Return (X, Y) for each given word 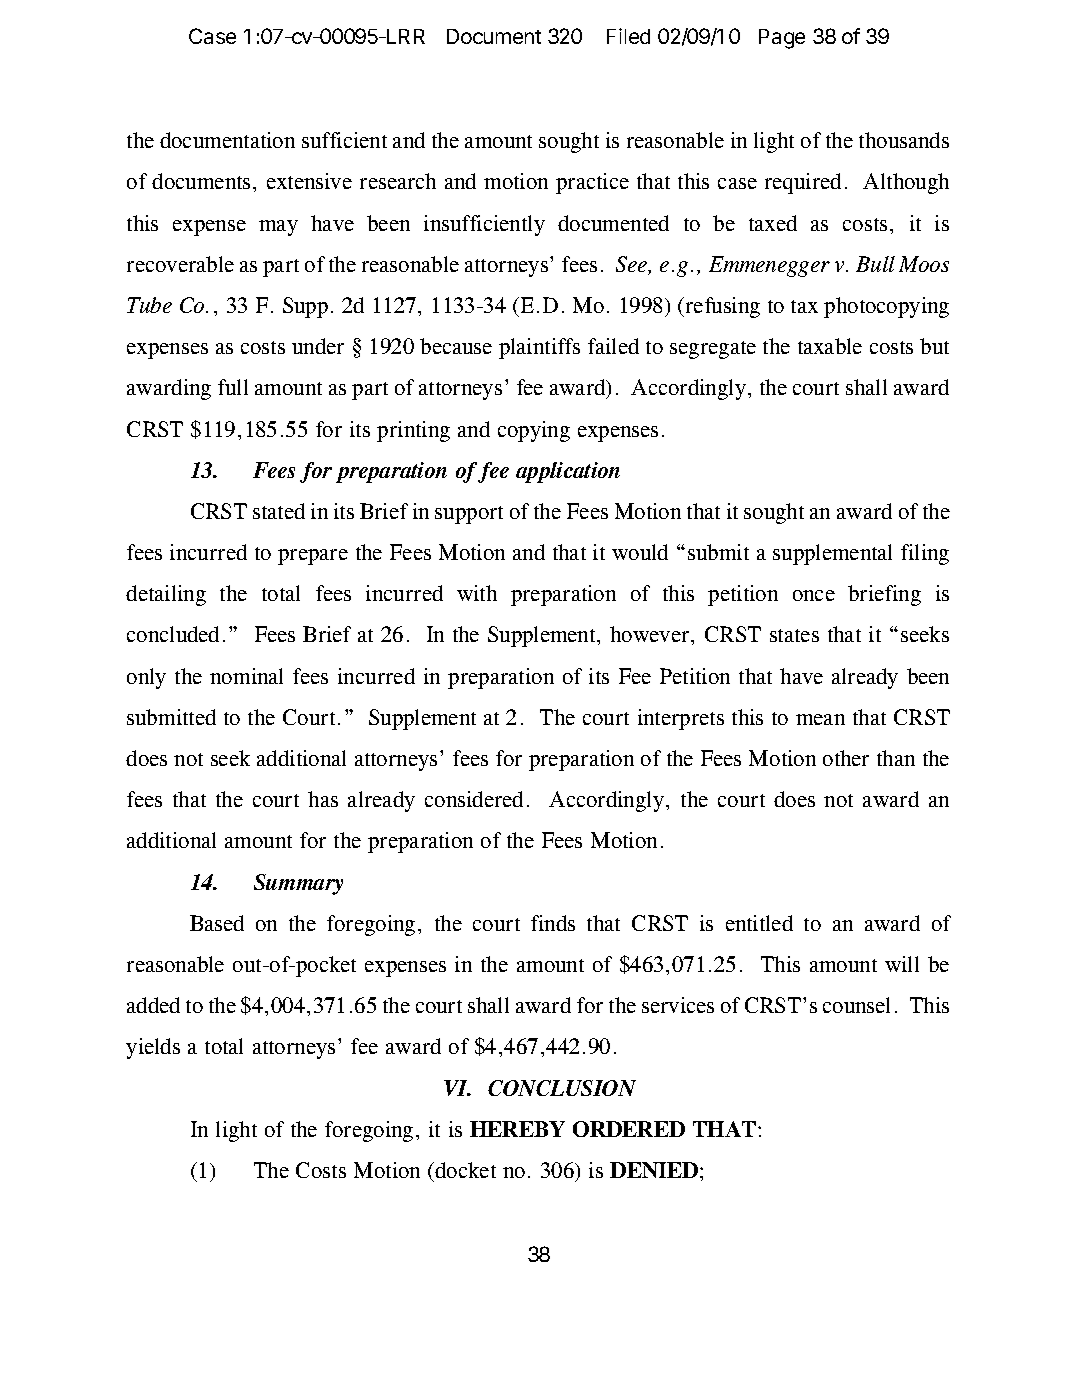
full (233, 387)
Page (782, 39)
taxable (830, 346)
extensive (309, 181)
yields (153, 1048)
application (568, 472)
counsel (856, 1005)
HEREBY (517, 1129)
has (323, 799)
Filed (628, 36)
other (846, 758)
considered (474, 799)
